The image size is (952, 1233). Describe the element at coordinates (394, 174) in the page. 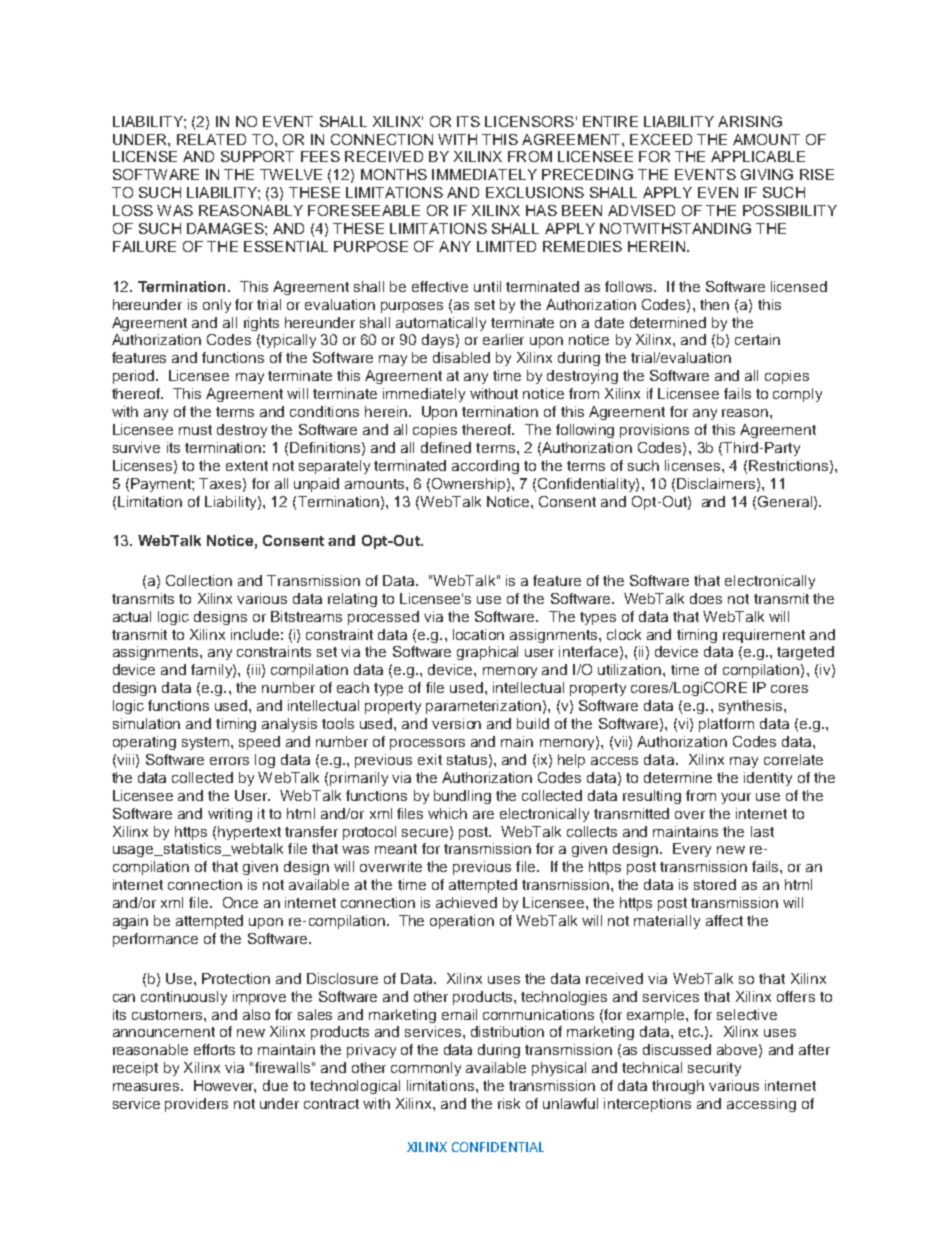

I see `MONTHS` at that location.
